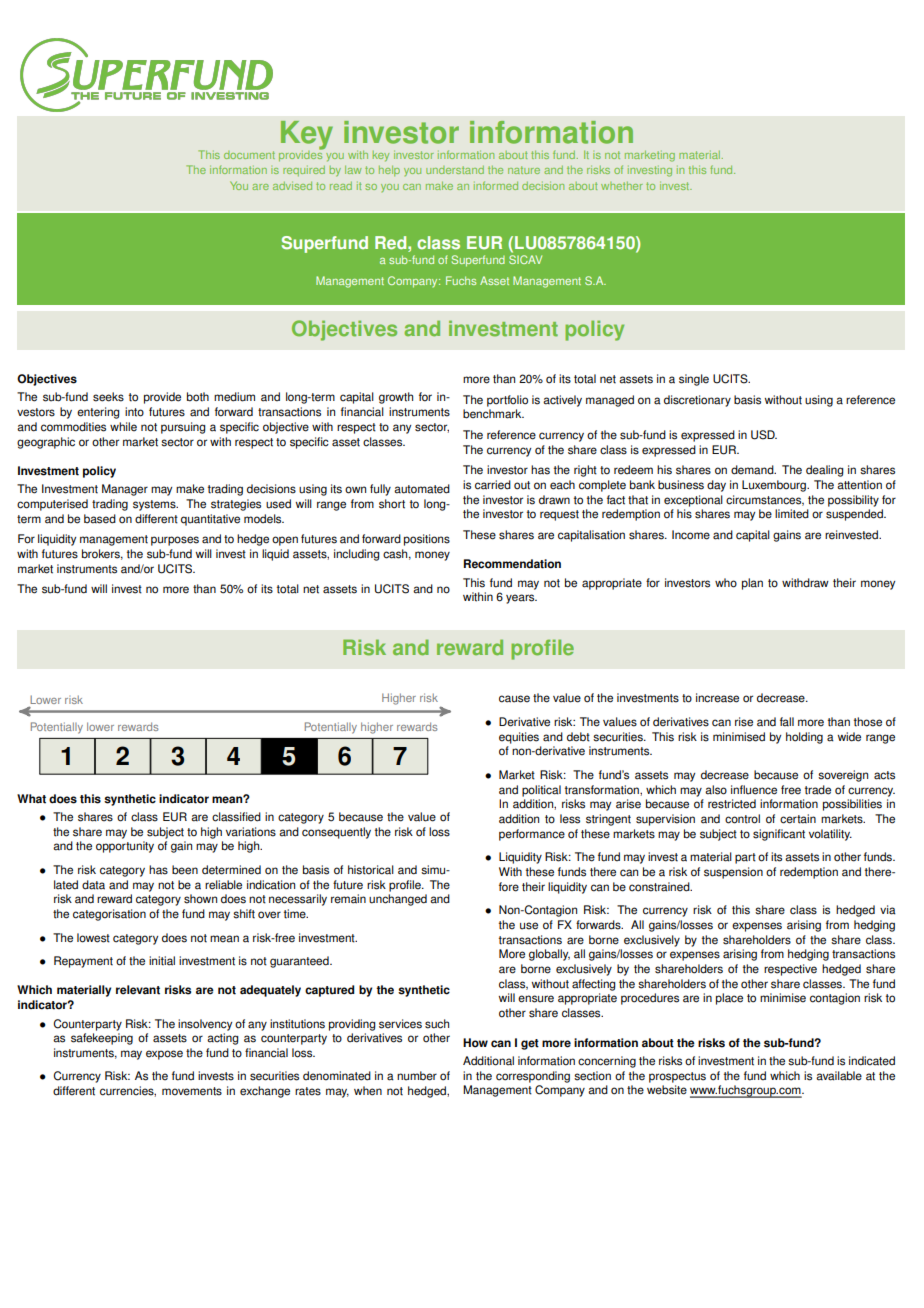 This screenshot has width=924, height=1308. What do you see at coordinates (249, 155) in the screenshot?
I see `document` at bounding box center [249, 155].
